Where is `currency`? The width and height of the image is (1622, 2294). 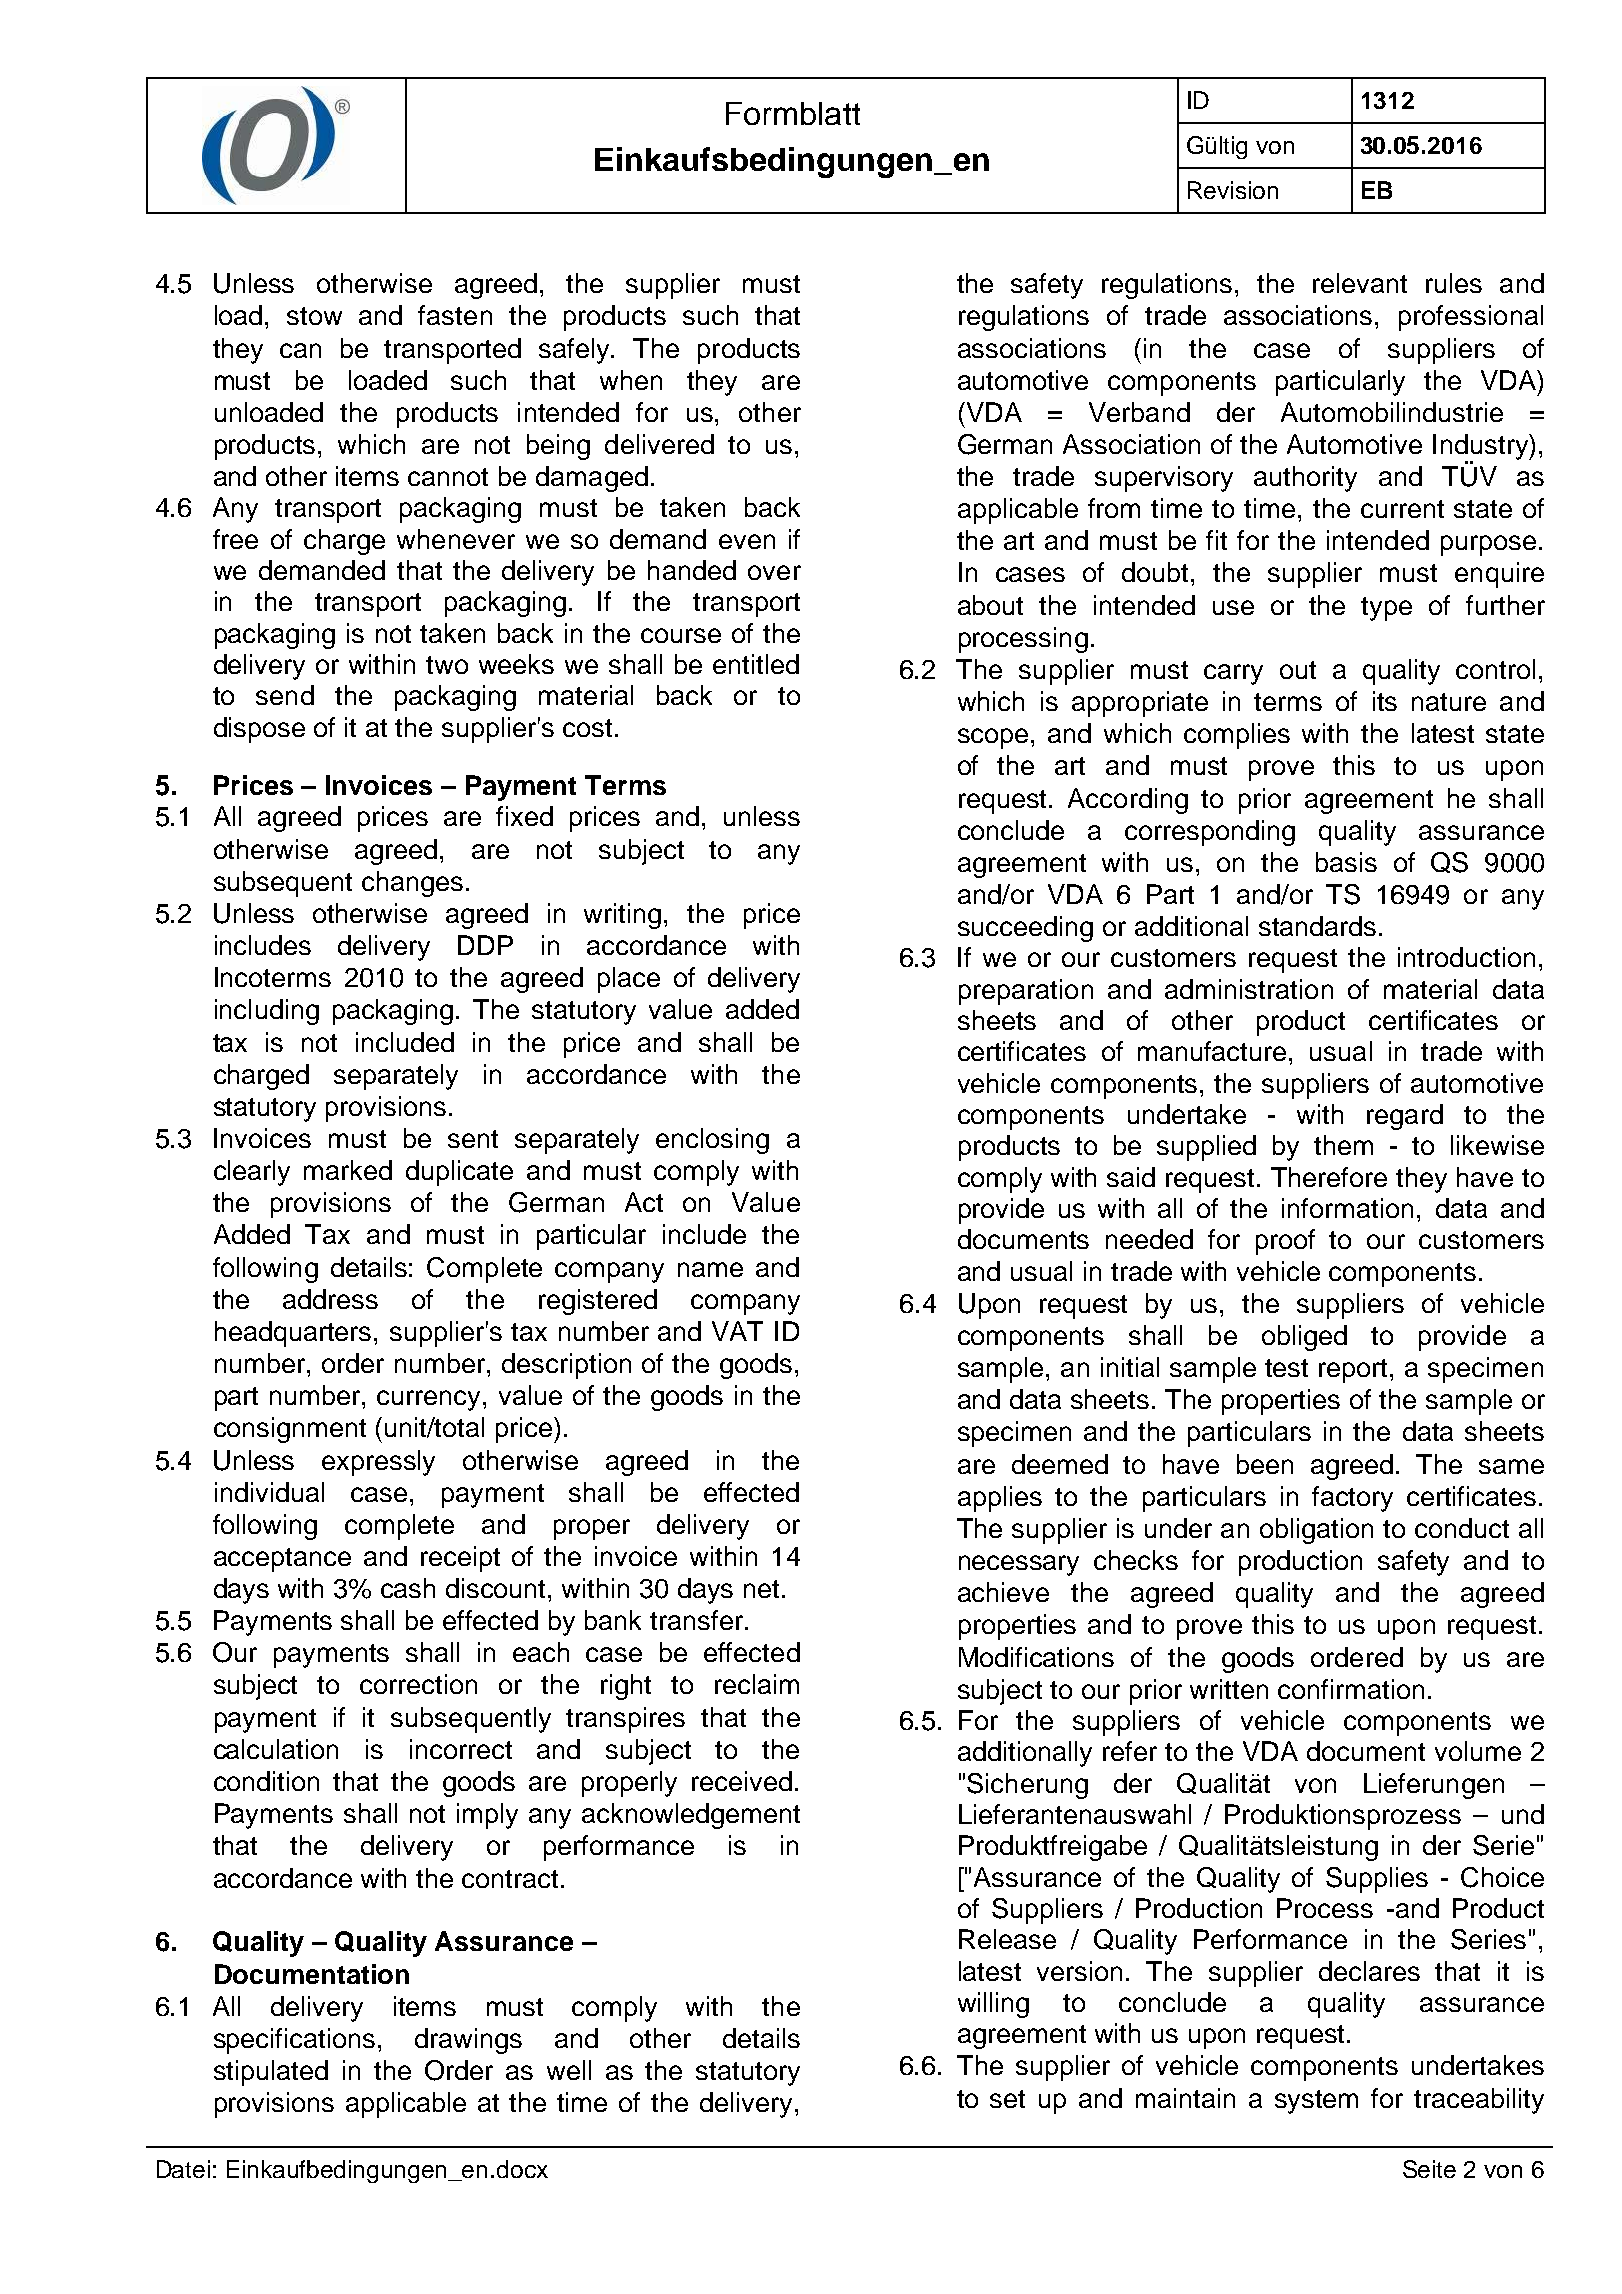
currency is located at coordinates (430, 1400).
